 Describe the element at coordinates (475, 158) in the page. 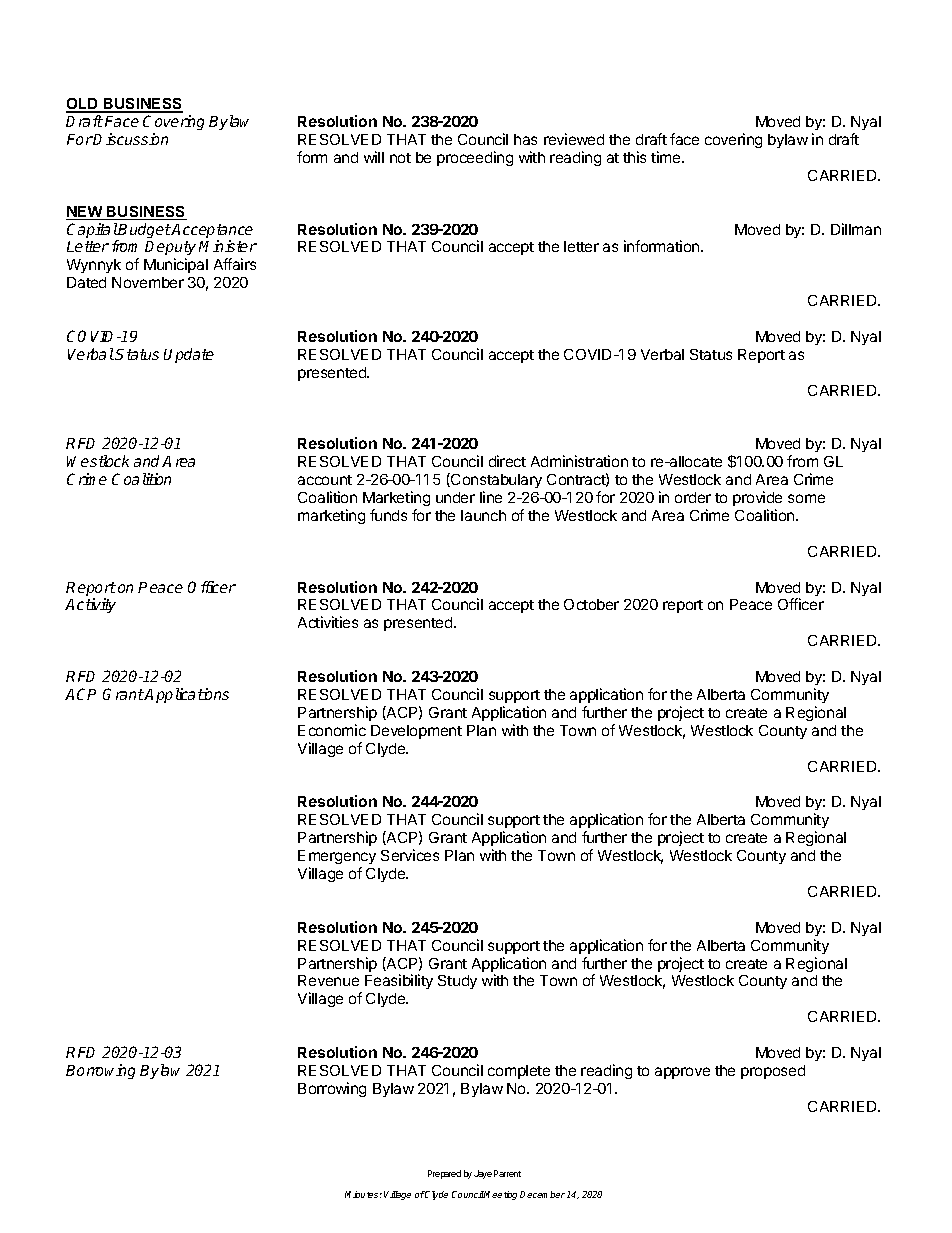

I see `proceeding` at that location.
